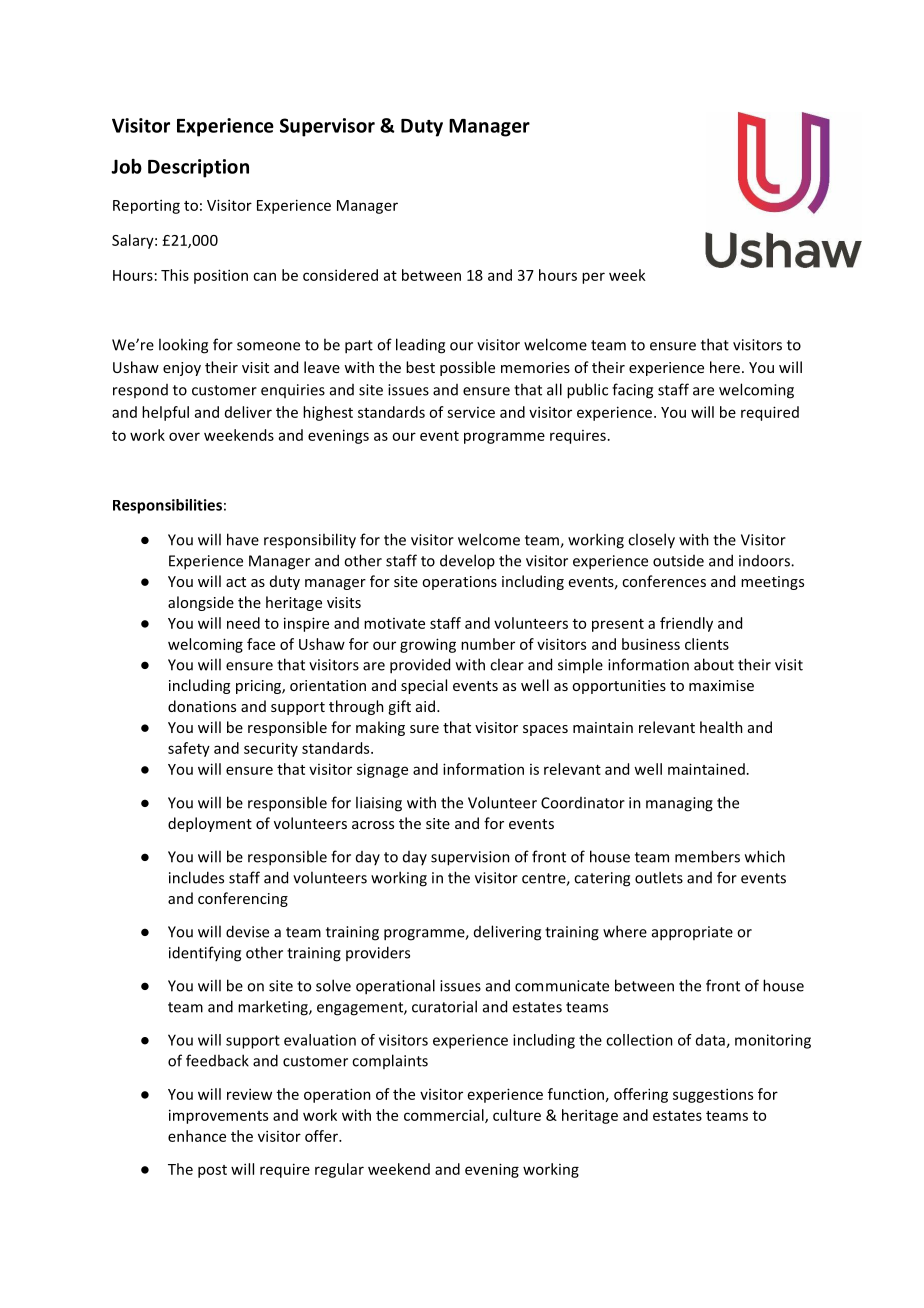 This screenshot has width=924, height=1308. I want to click on Supervisor, so click(327, 127).
